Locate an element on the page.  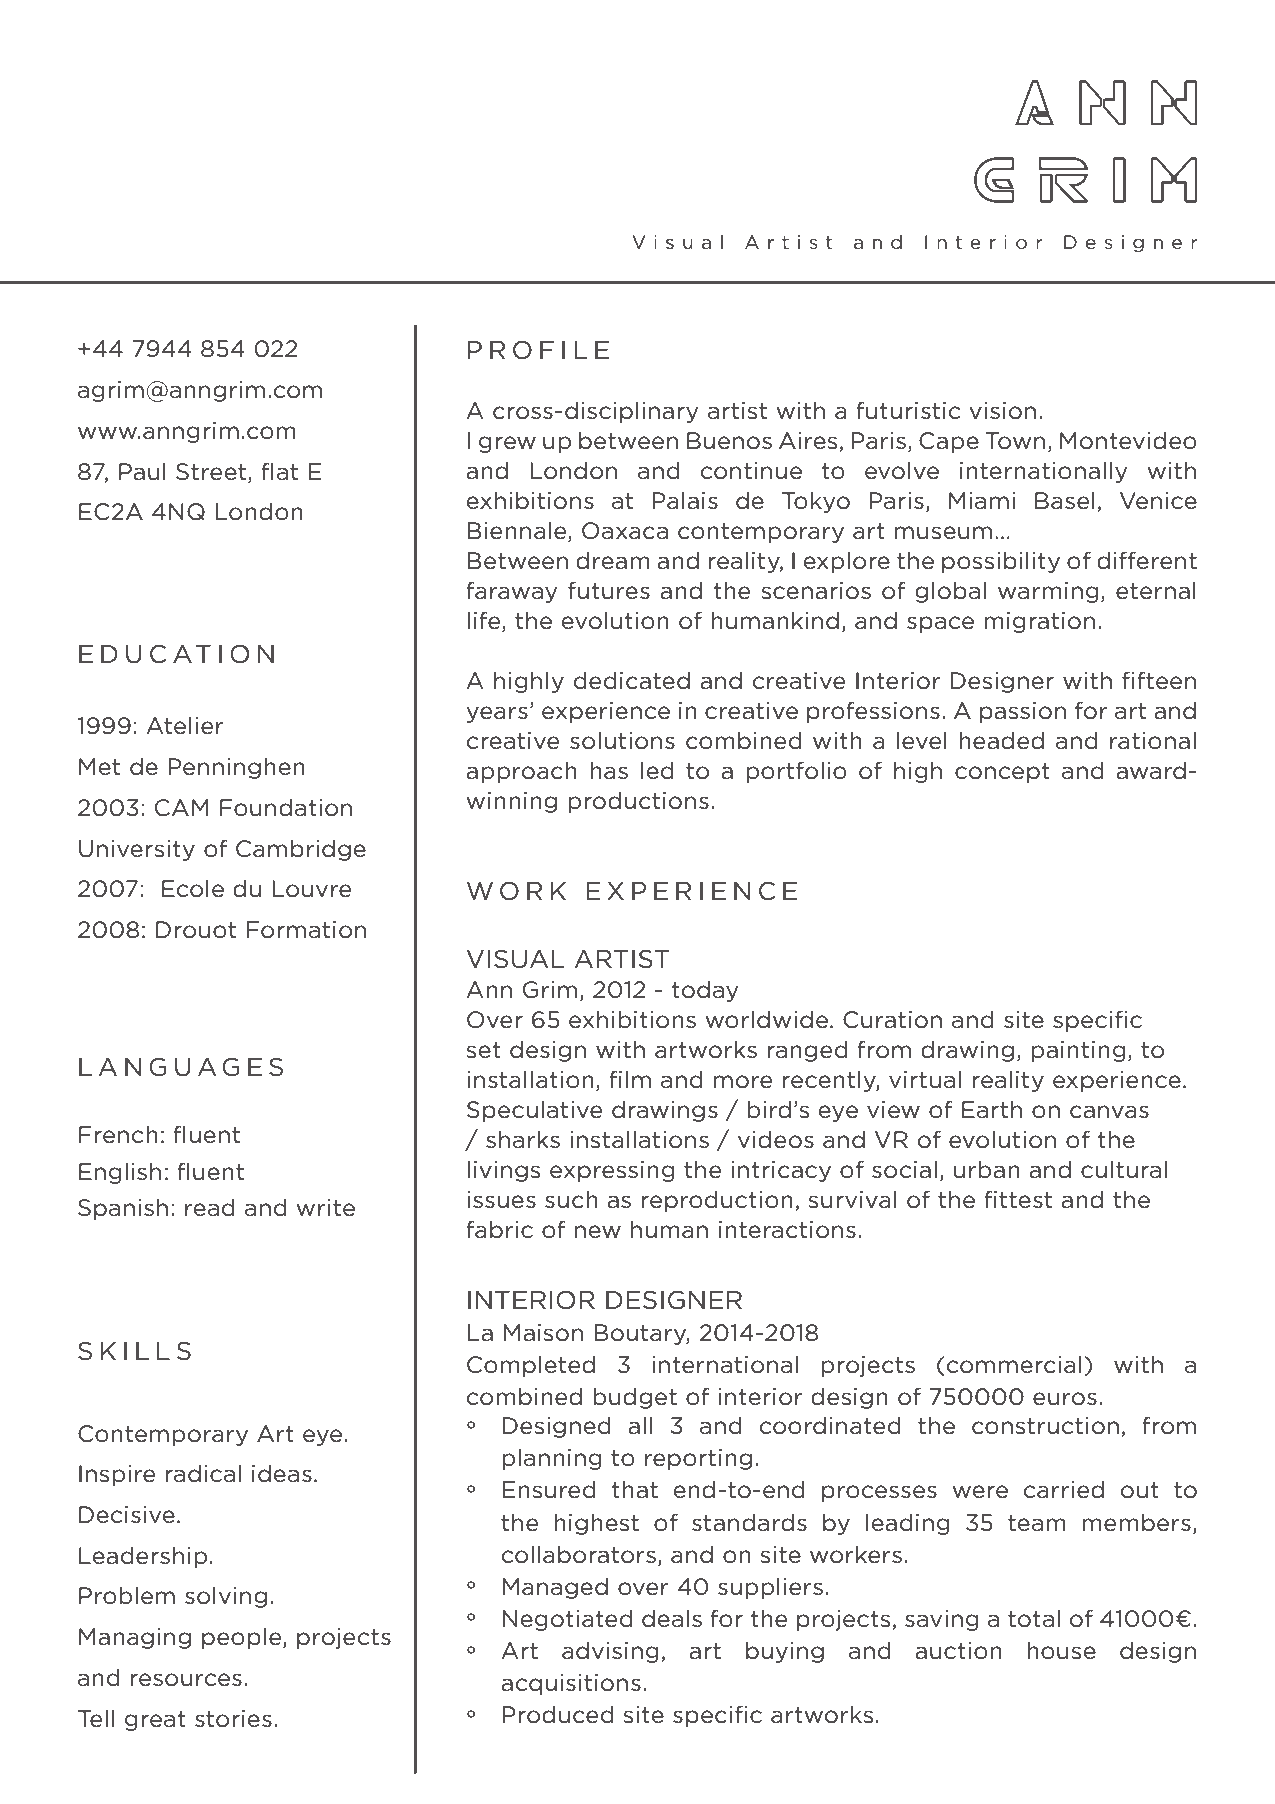
house is located at coordinates (1061, 1650).
